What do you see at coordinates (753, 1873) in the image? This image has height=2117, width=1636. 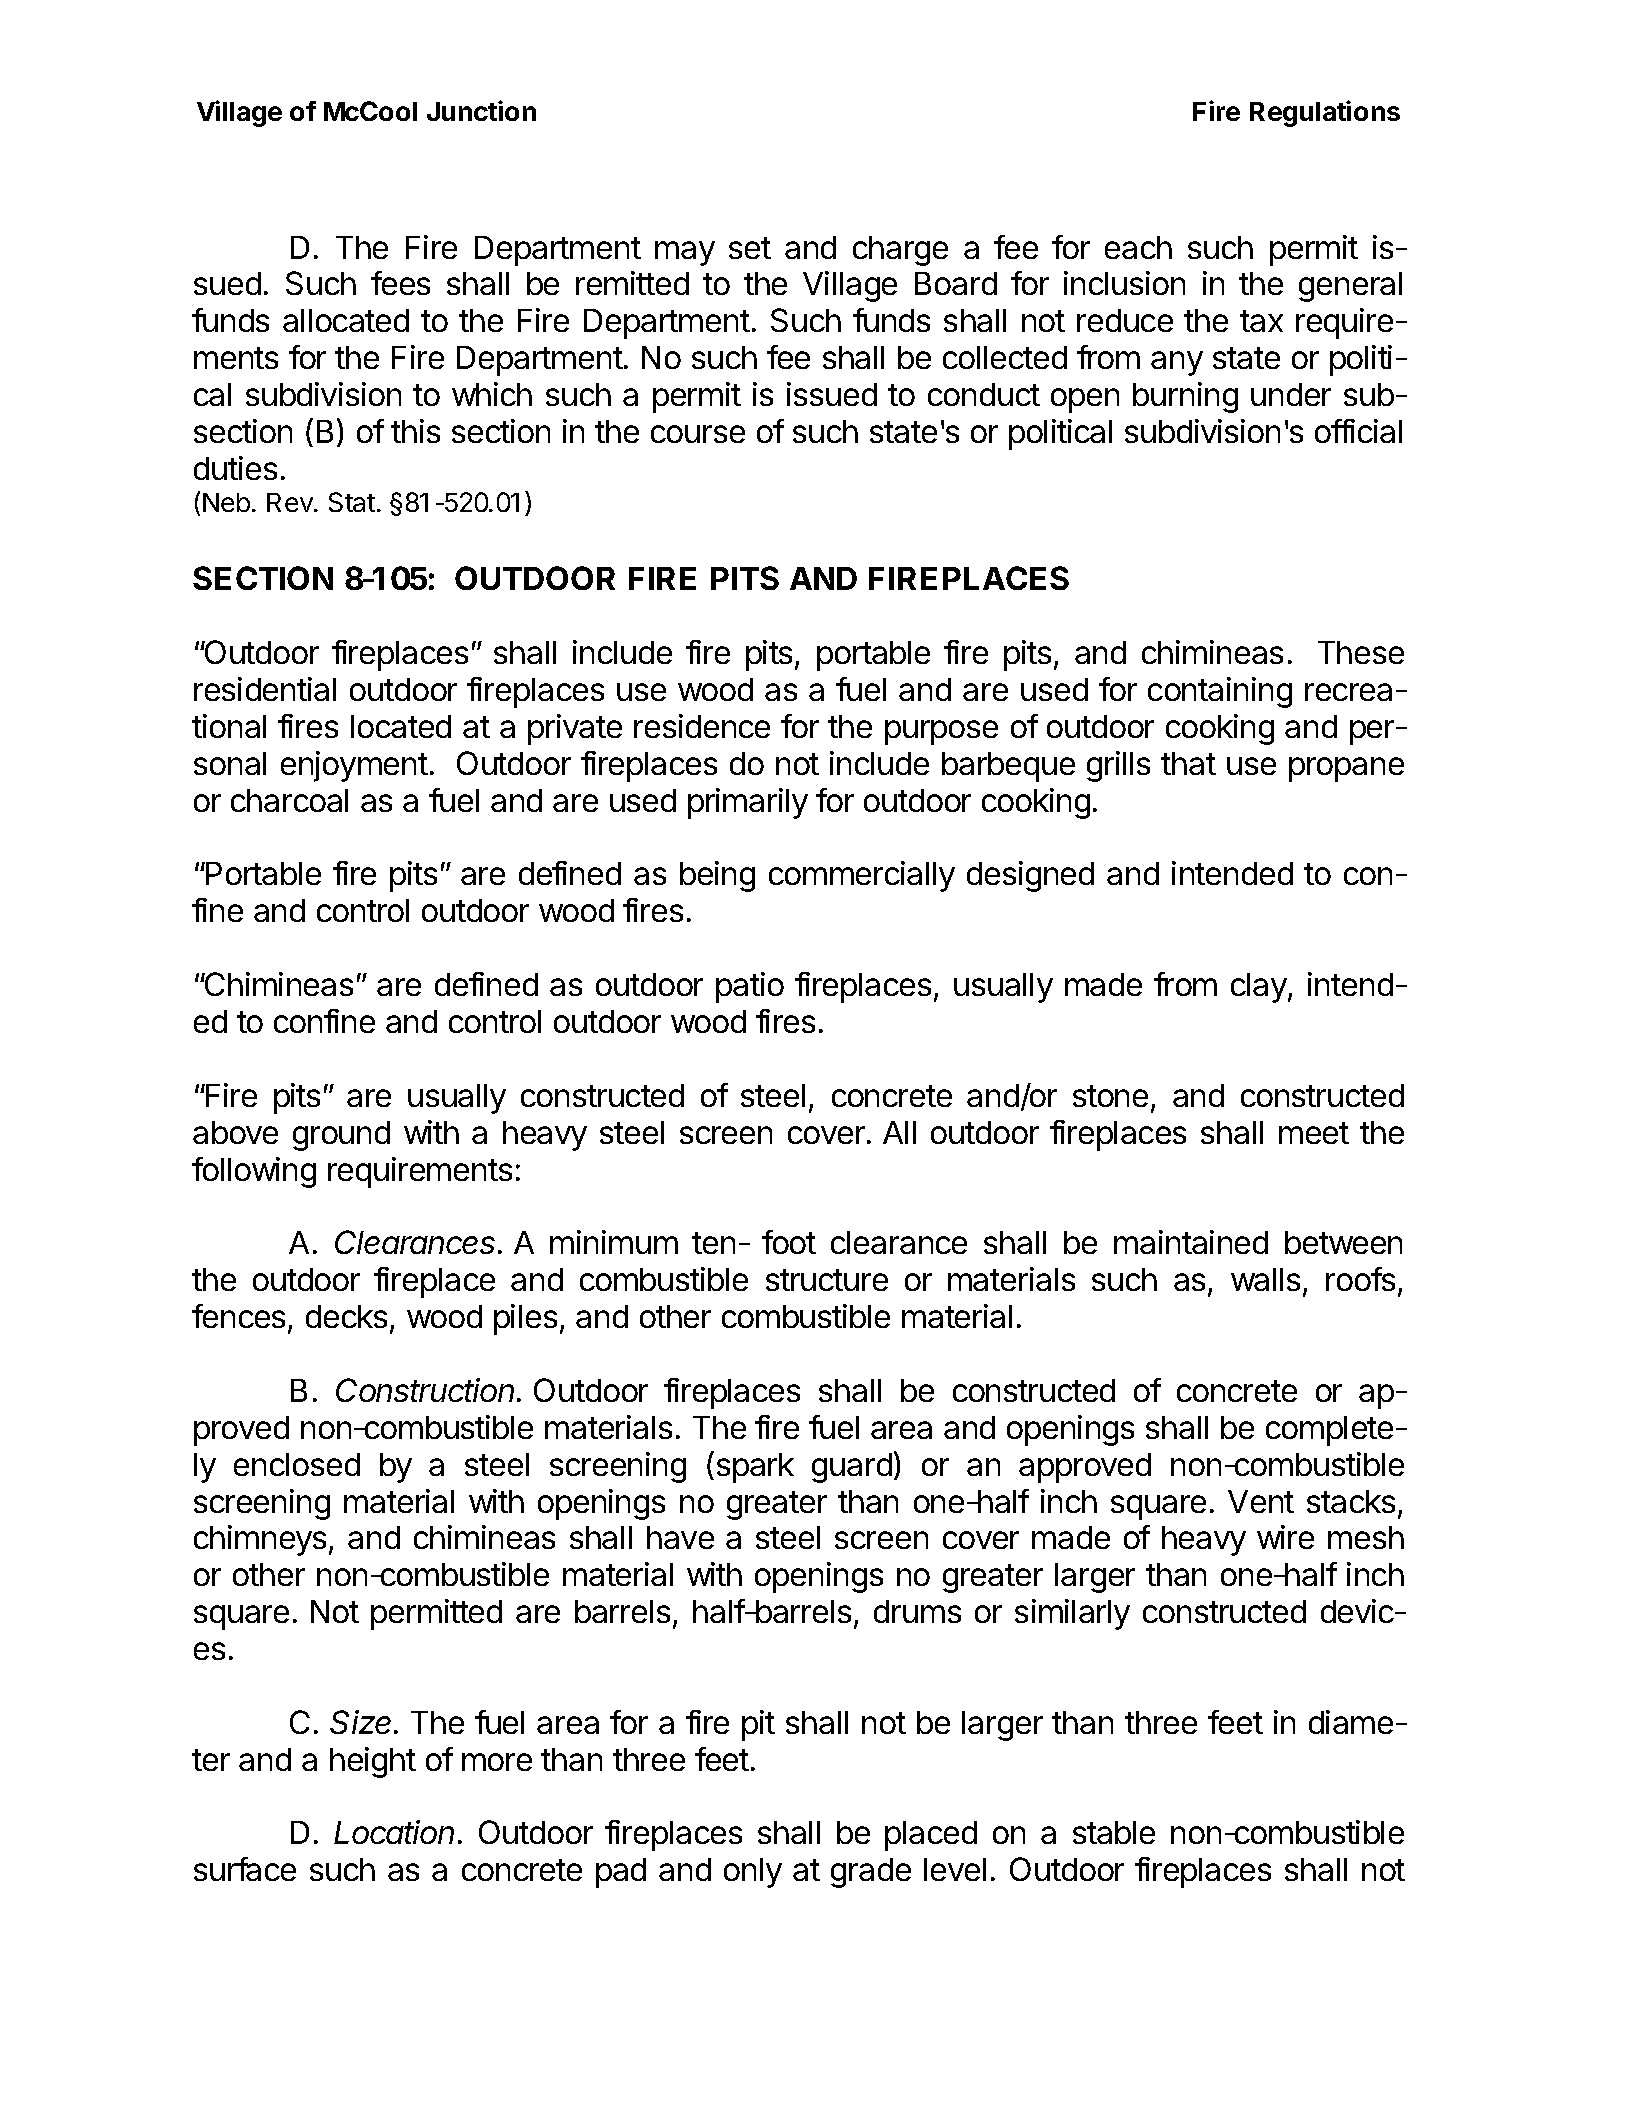 I see `only` at bounding box center [753, 1873].
